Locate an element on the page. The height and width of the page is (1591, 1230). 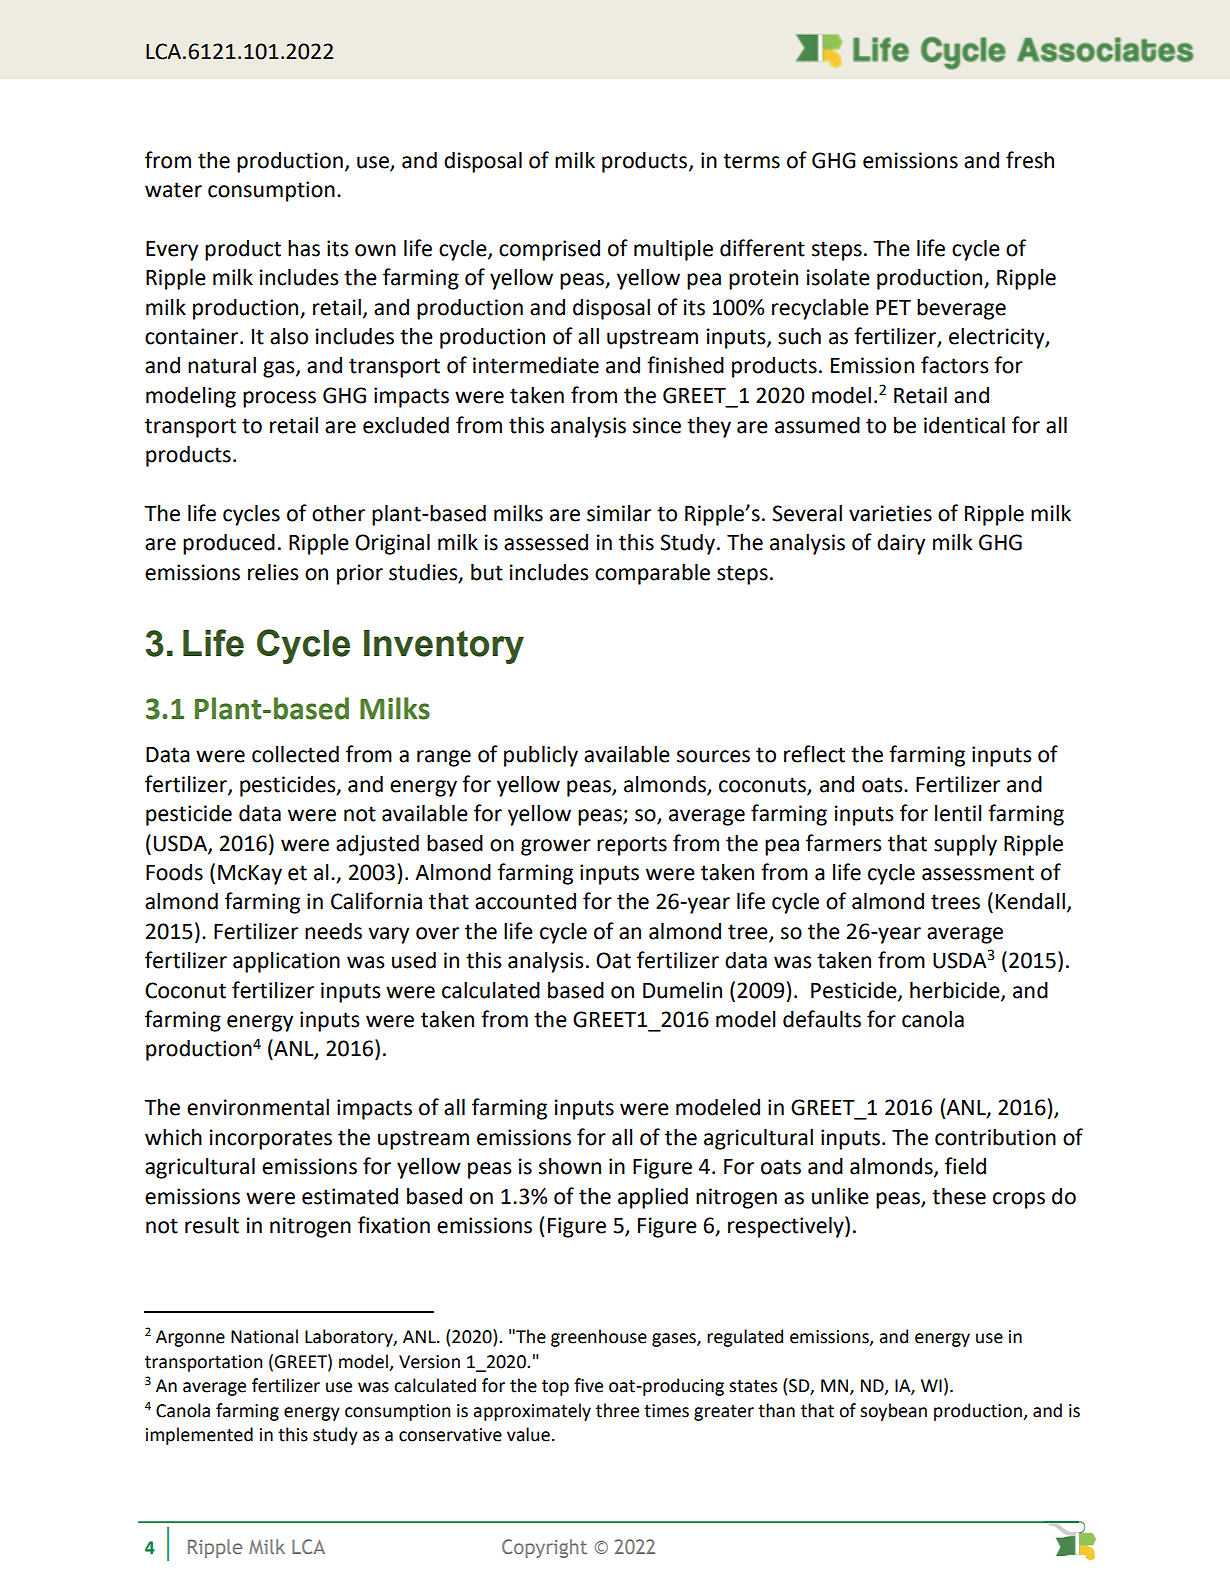
comprised is located at coordinates (549, 250).
